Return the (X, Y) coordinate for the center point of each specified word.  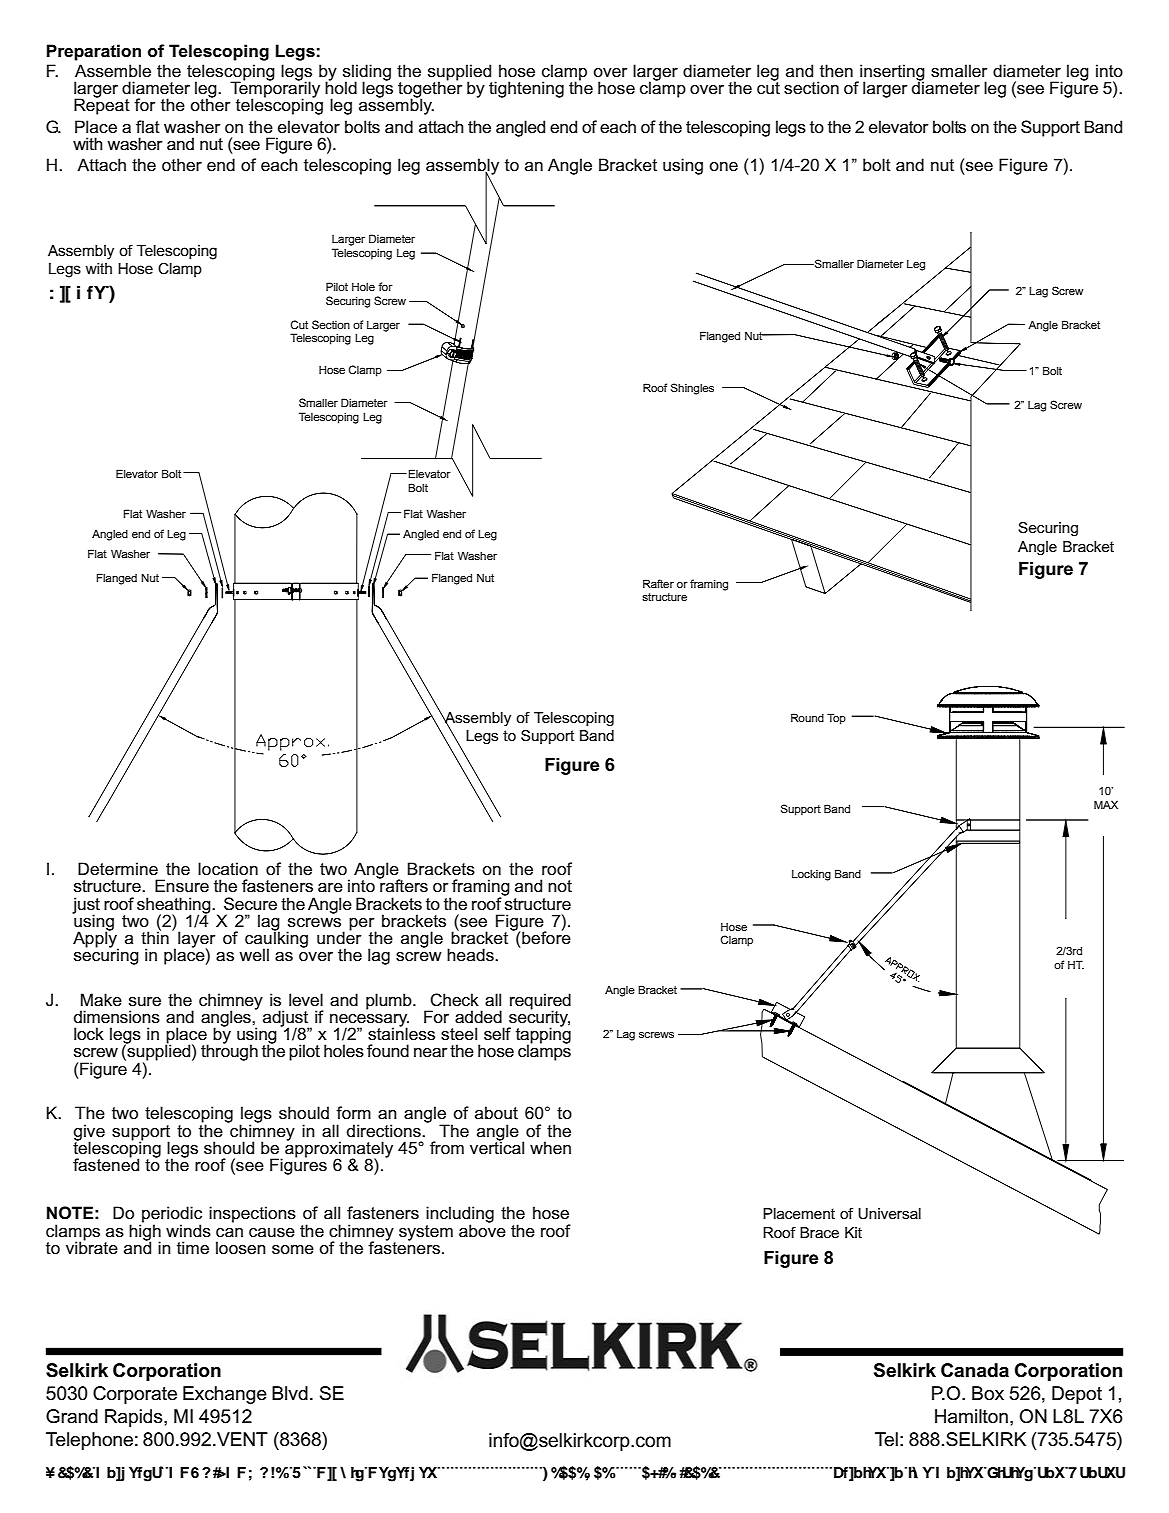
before (546, 937)
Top (836, 719)
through (229, 1052)
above (482, 1230)
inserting (891, 73)
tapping (543, 1036)
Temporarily (275, 89)
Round (807, 717)
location (228, 869)
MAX (1106, 804)
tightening (526, 89)
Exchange (225, 1395)
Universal (889, 1213)
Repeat (102, 106)
